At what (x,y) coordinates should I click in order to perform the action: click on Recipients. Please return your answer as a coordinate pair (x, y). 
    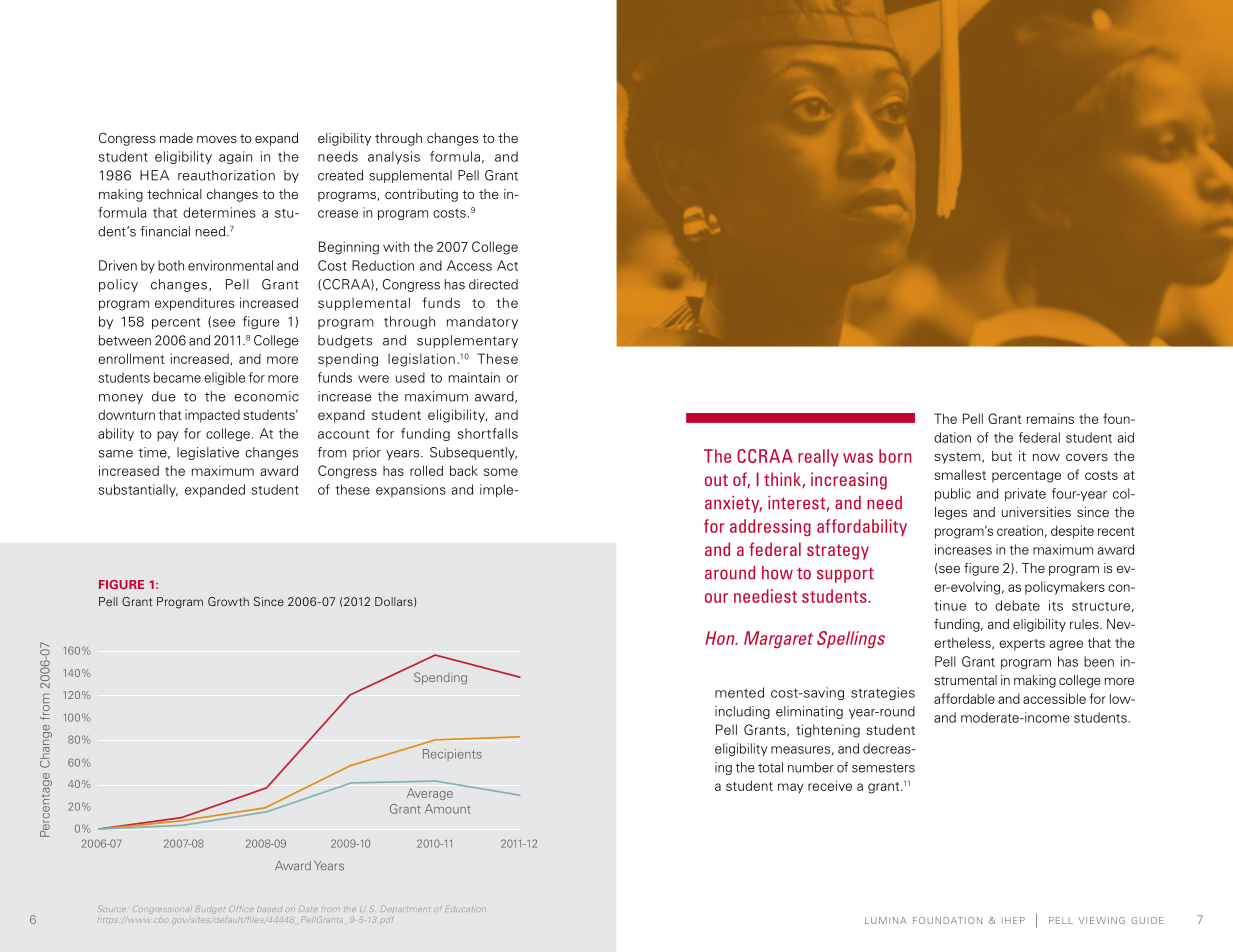
    Looking at the image, I should click on (452, 755).
